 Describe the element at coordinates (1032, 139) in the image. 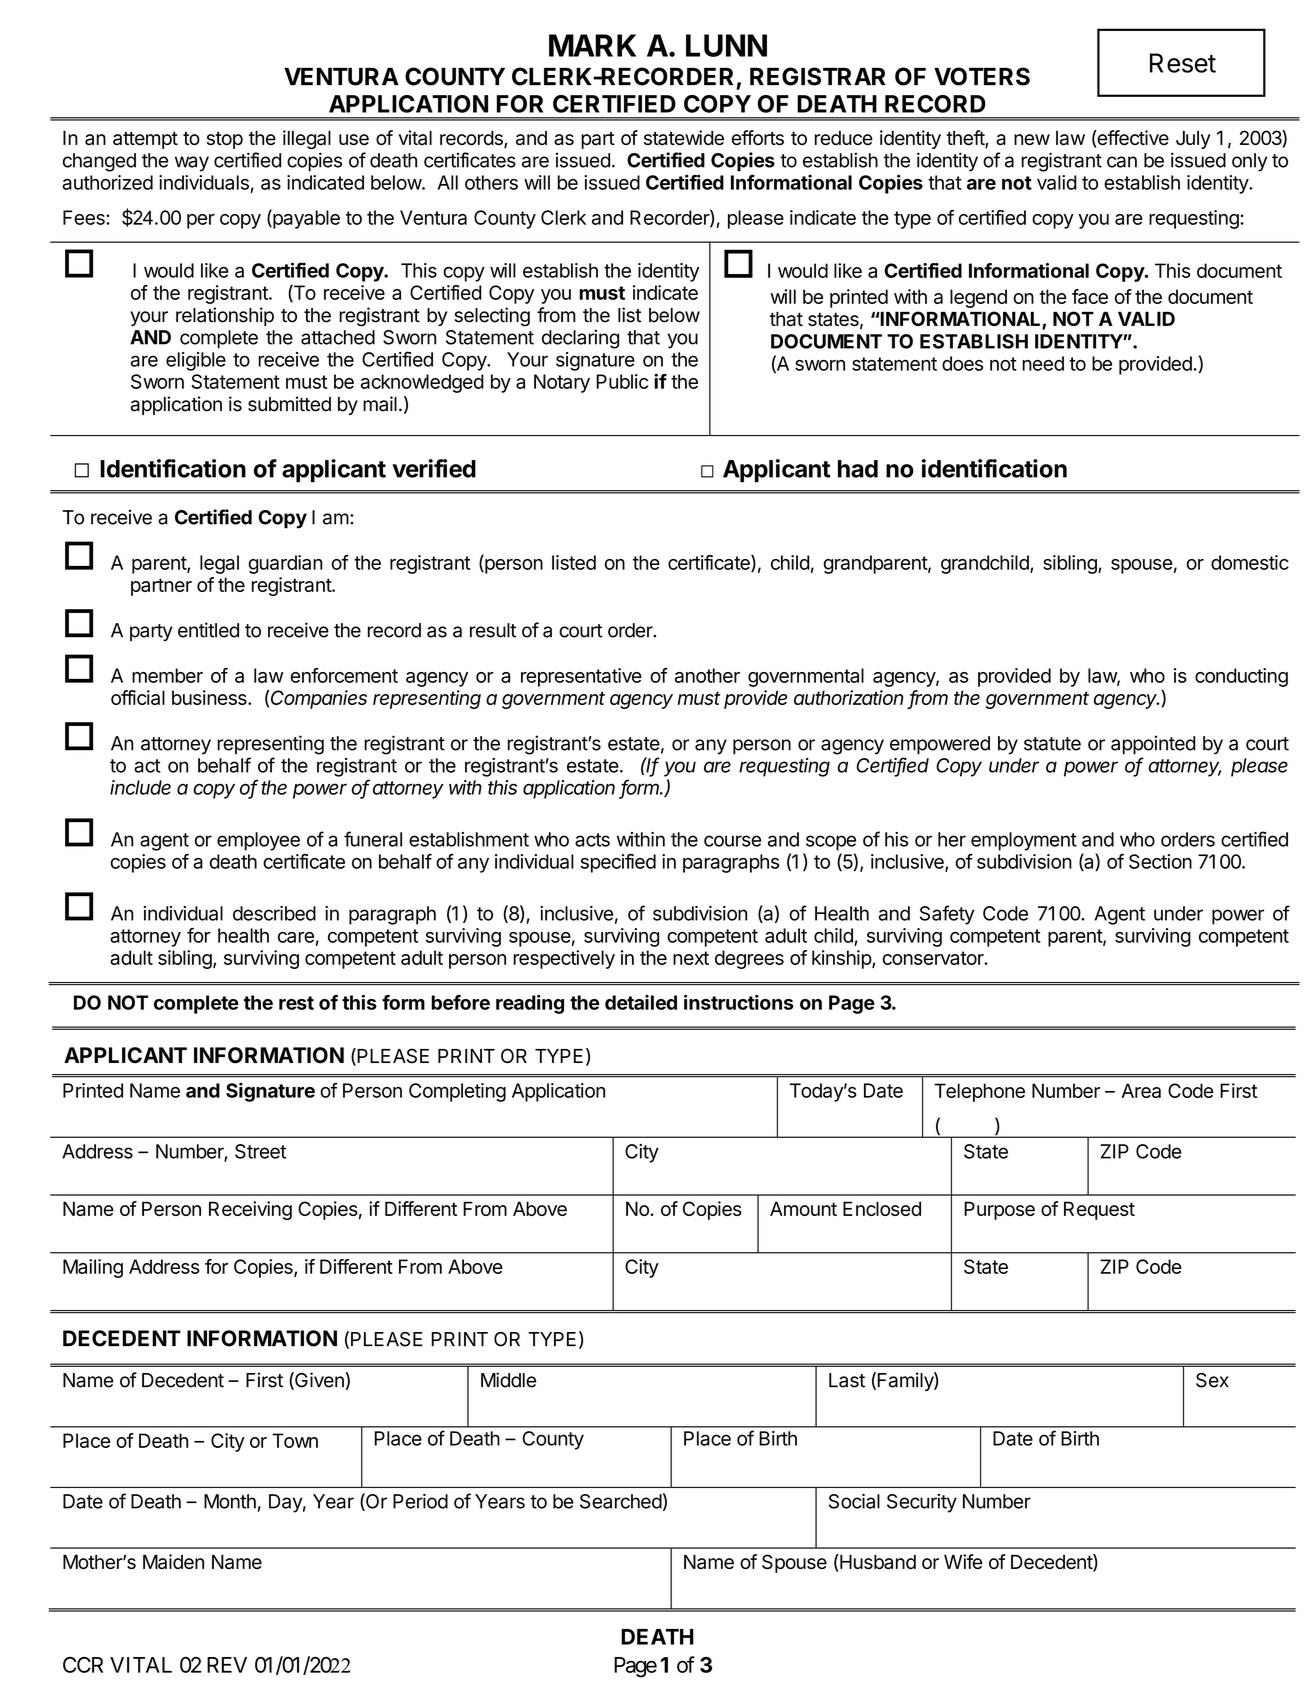

I see `new` at that location.
